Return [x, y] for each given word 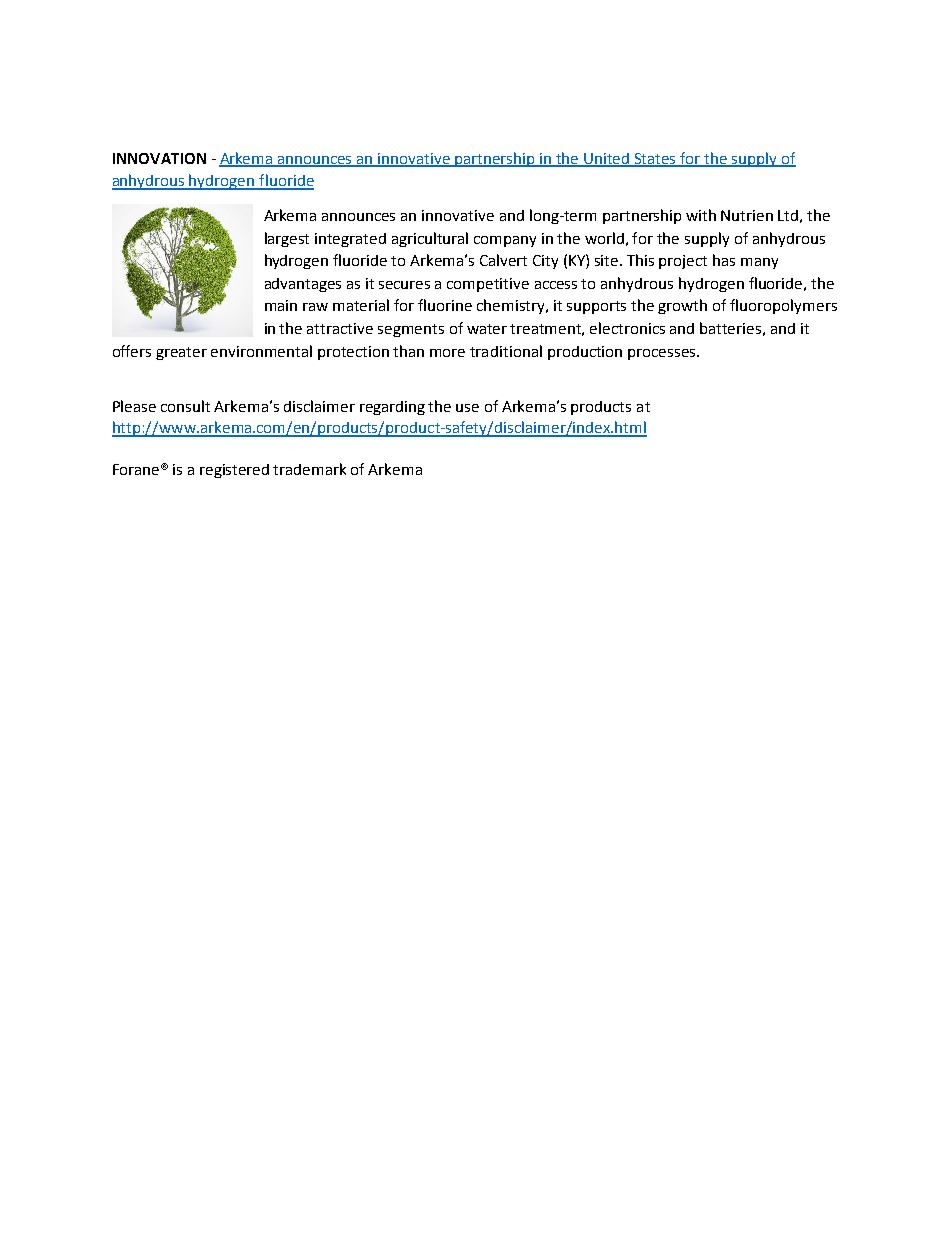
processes [663, 354]
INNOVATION [159, 158]
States [656, 159]
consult [185, 406]
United [607, 159]
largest [287, 239]
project [683, 262]
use [467, 408]
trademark [309, 469]
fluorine [445, 305]
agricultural [430, 239]
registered [234, 471]
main [281, 305]
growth [682, 306]
